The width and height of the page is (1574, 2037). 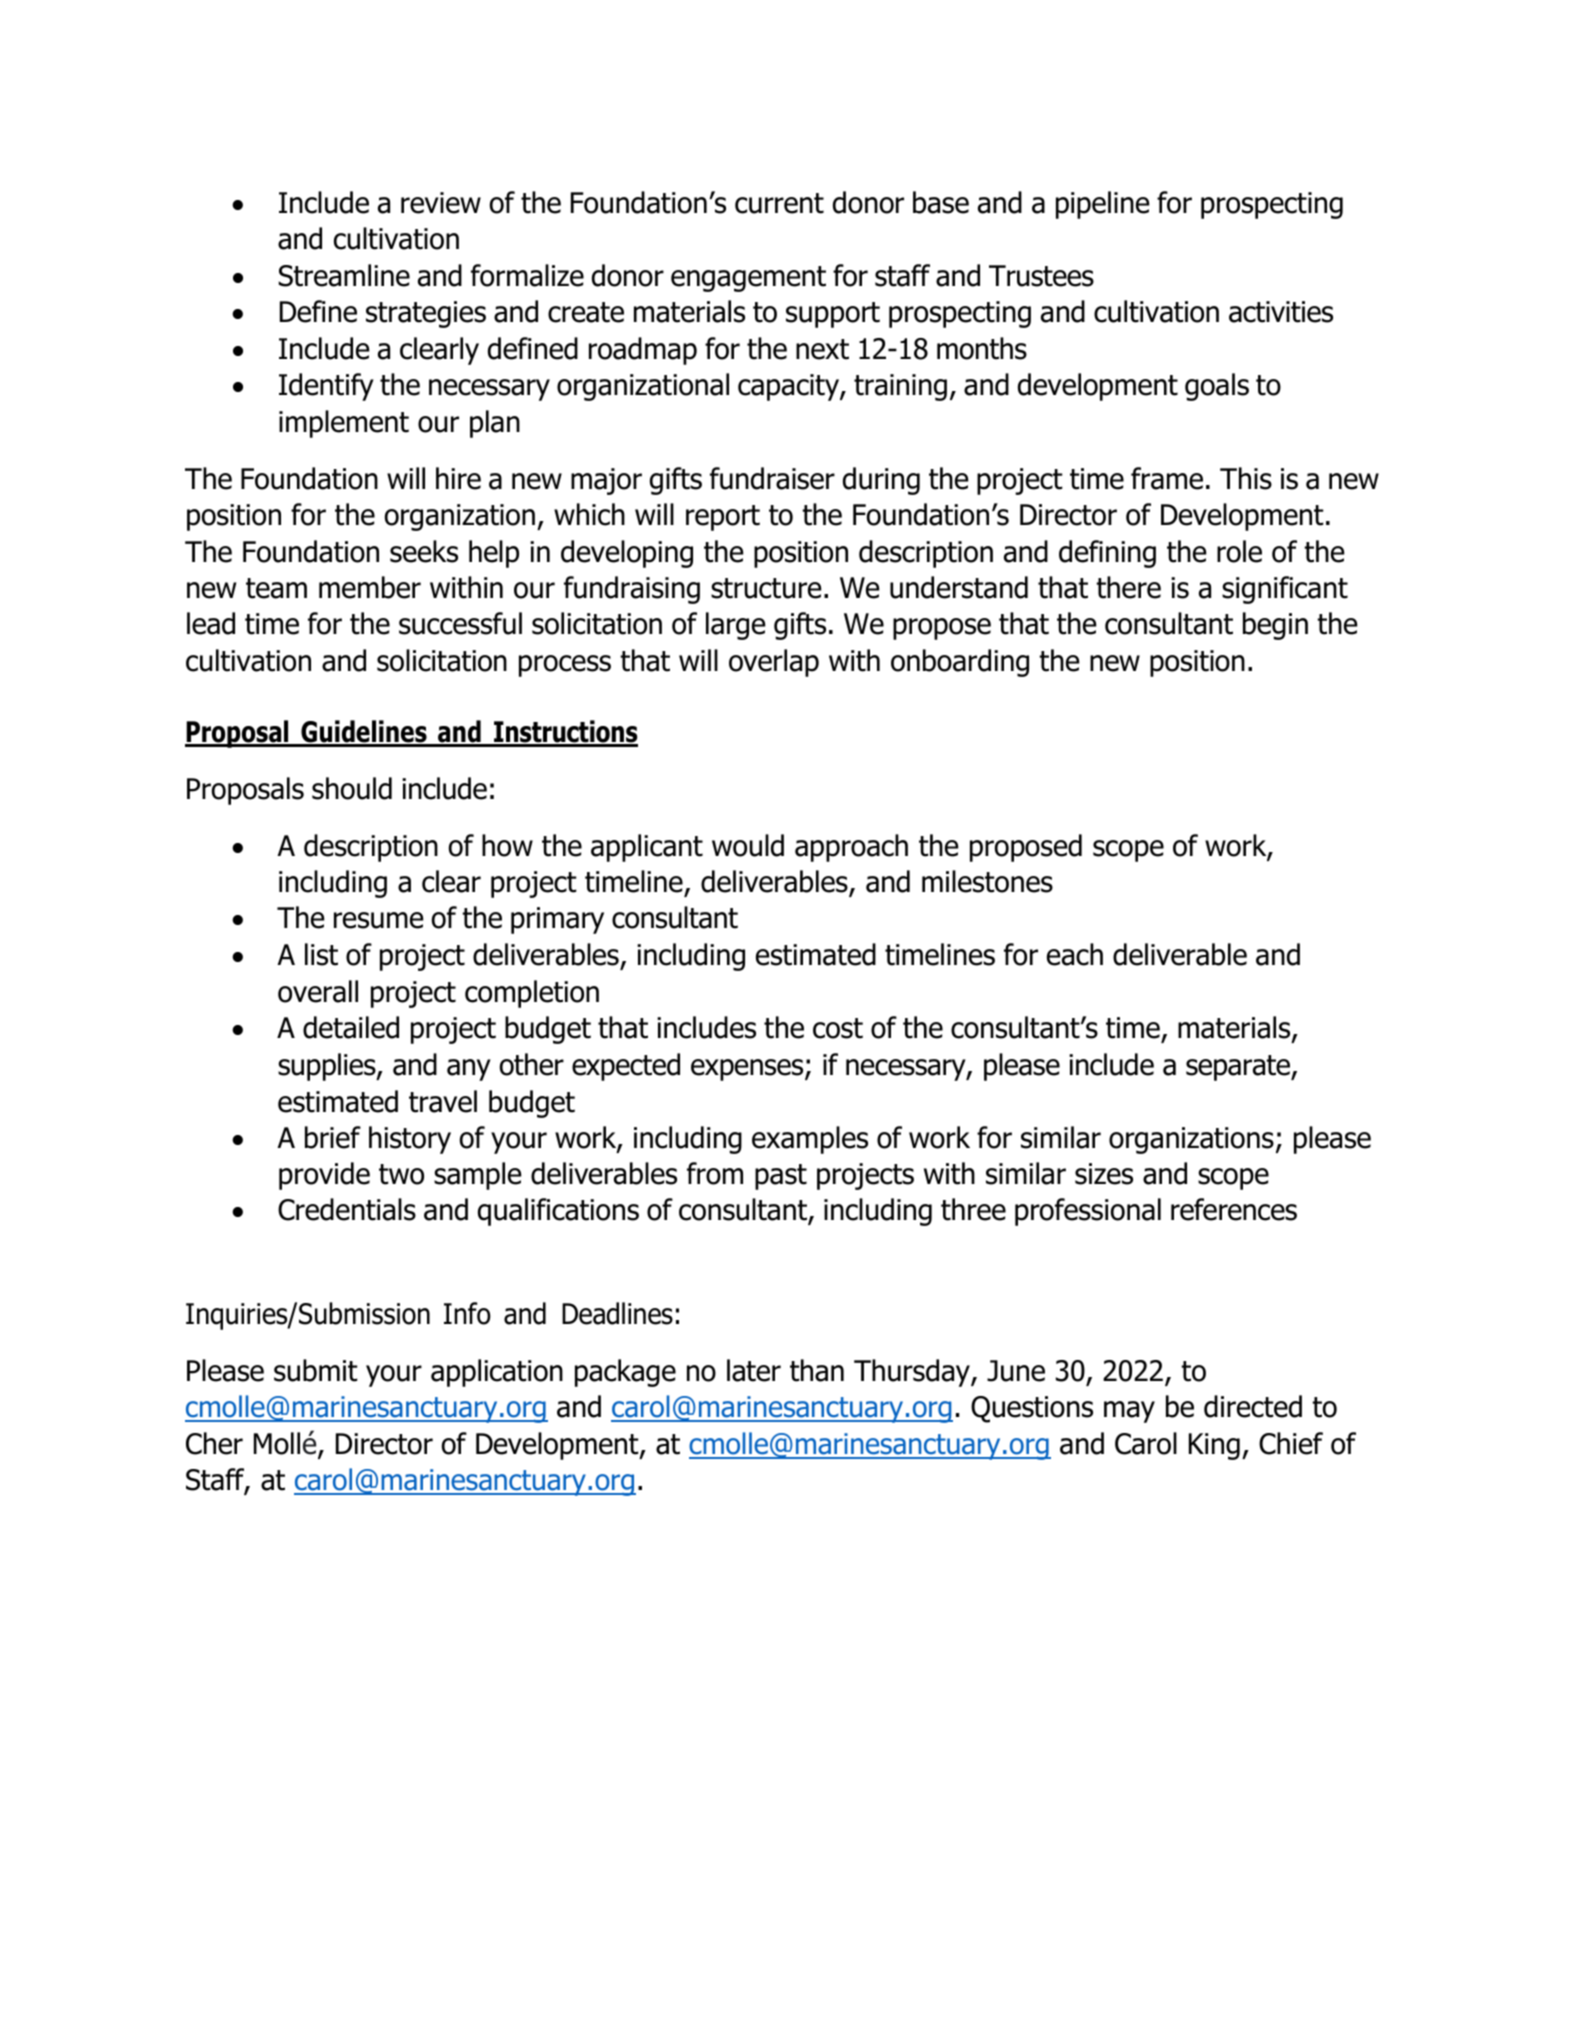 What do you see at coordinates (333, 1137) in the page?
I see `brief` at bounding box center [333, 1137].
